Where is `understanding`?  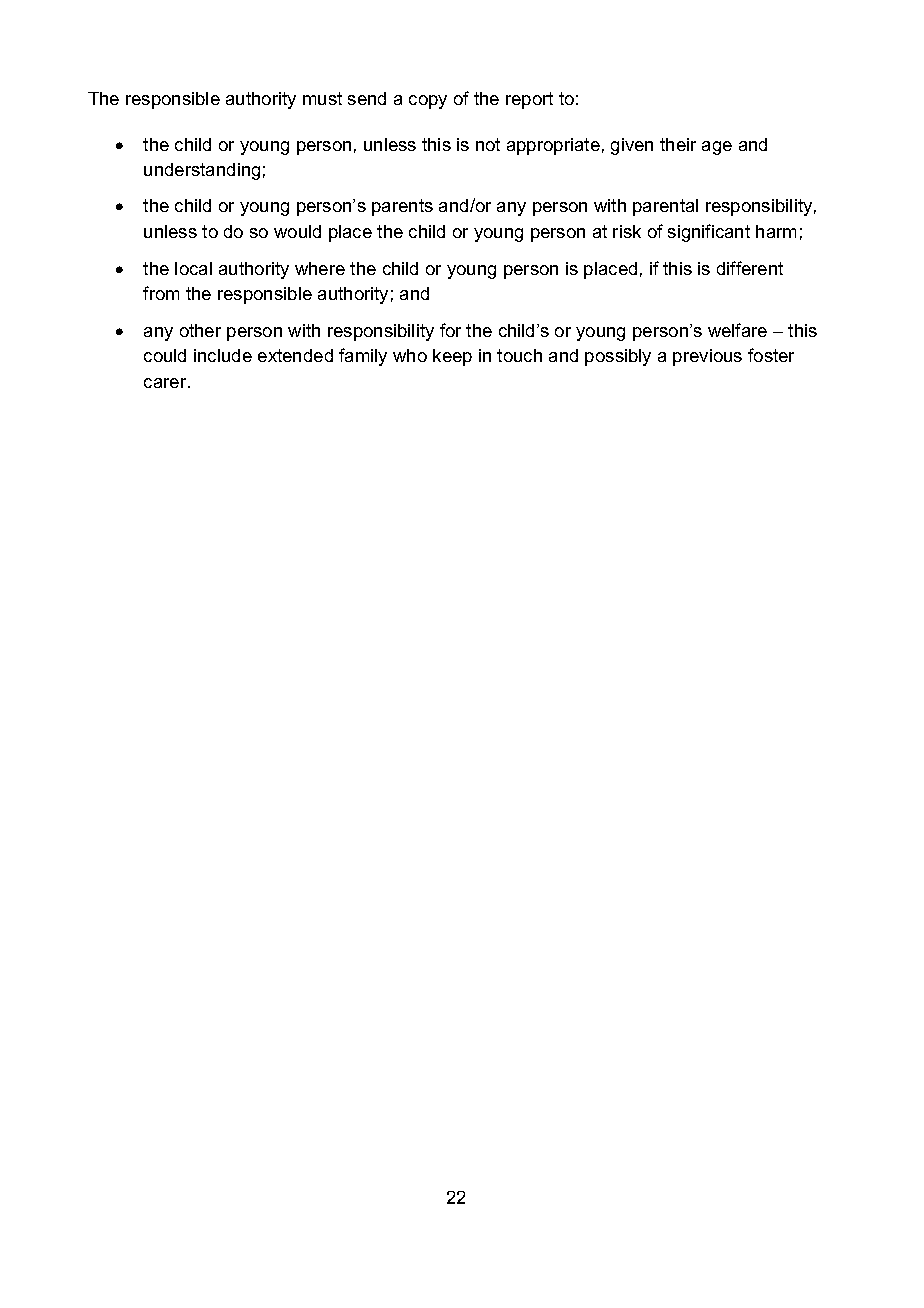 understanding is located at coordinates (202, 171).
